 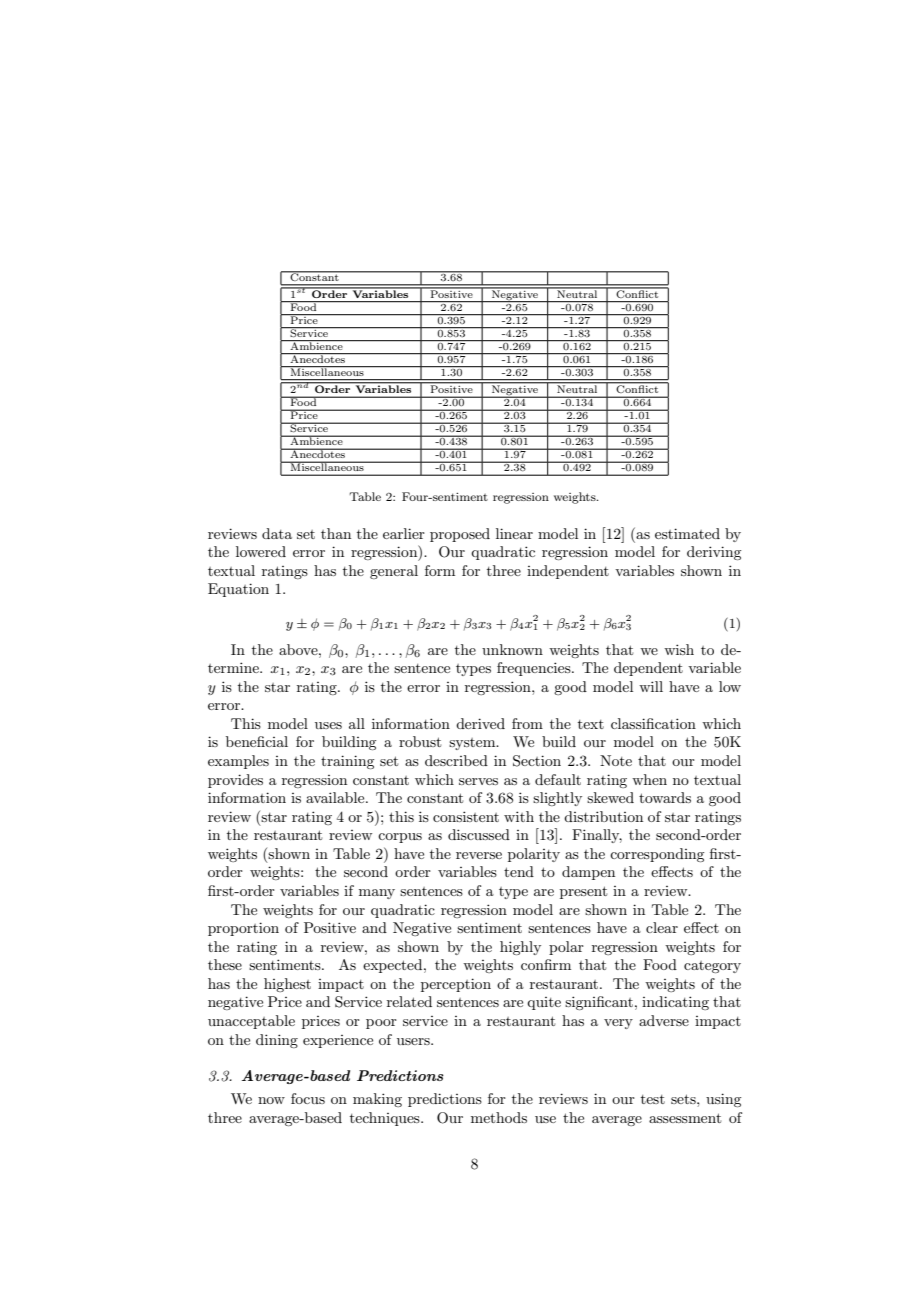 What do you see at coordinates (261, 551) in the screenshot?
I see `lowered` at bounding box center [261, 551].
